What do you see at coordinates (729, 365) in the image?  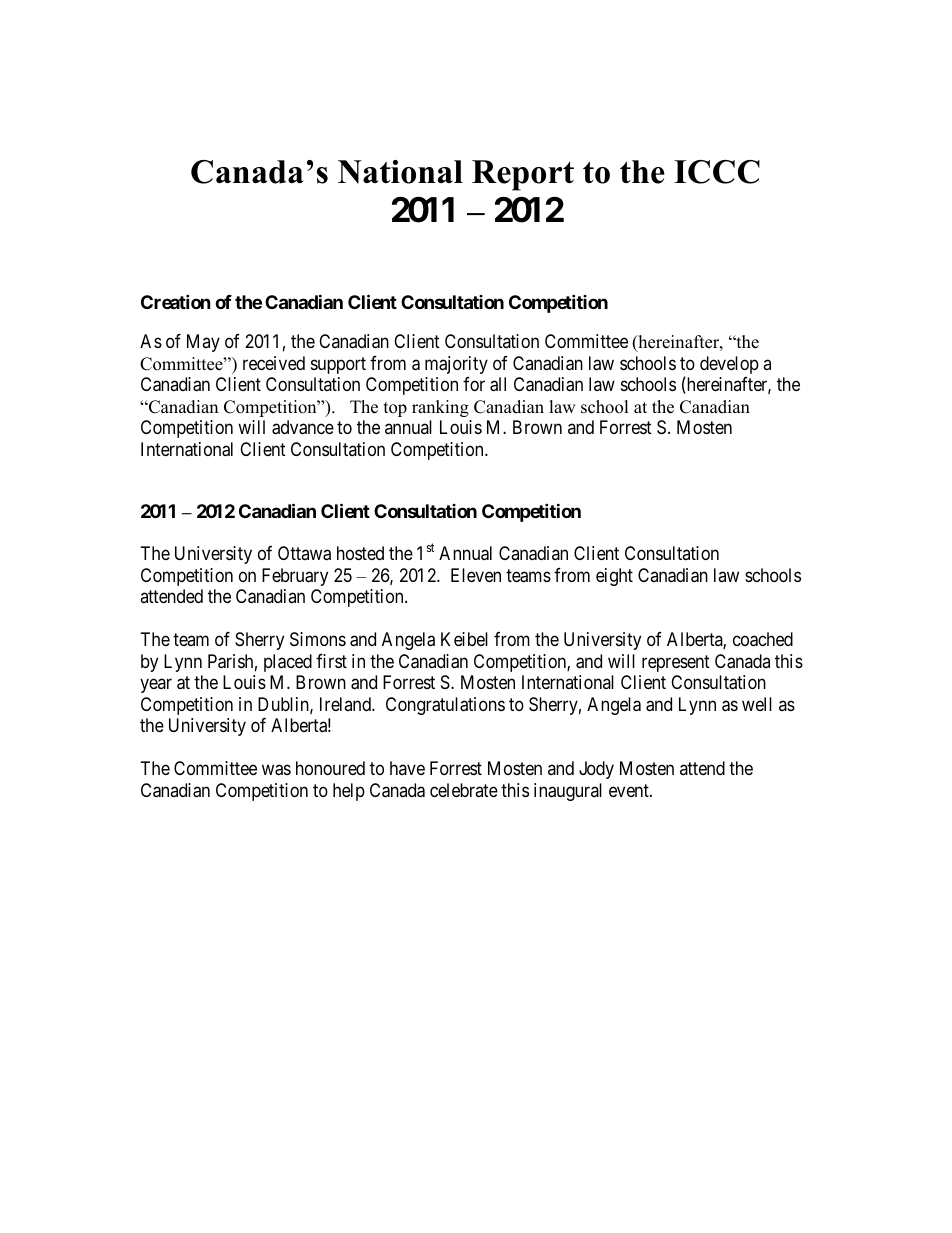 I see `develop` at bounding box center [729, 365].
